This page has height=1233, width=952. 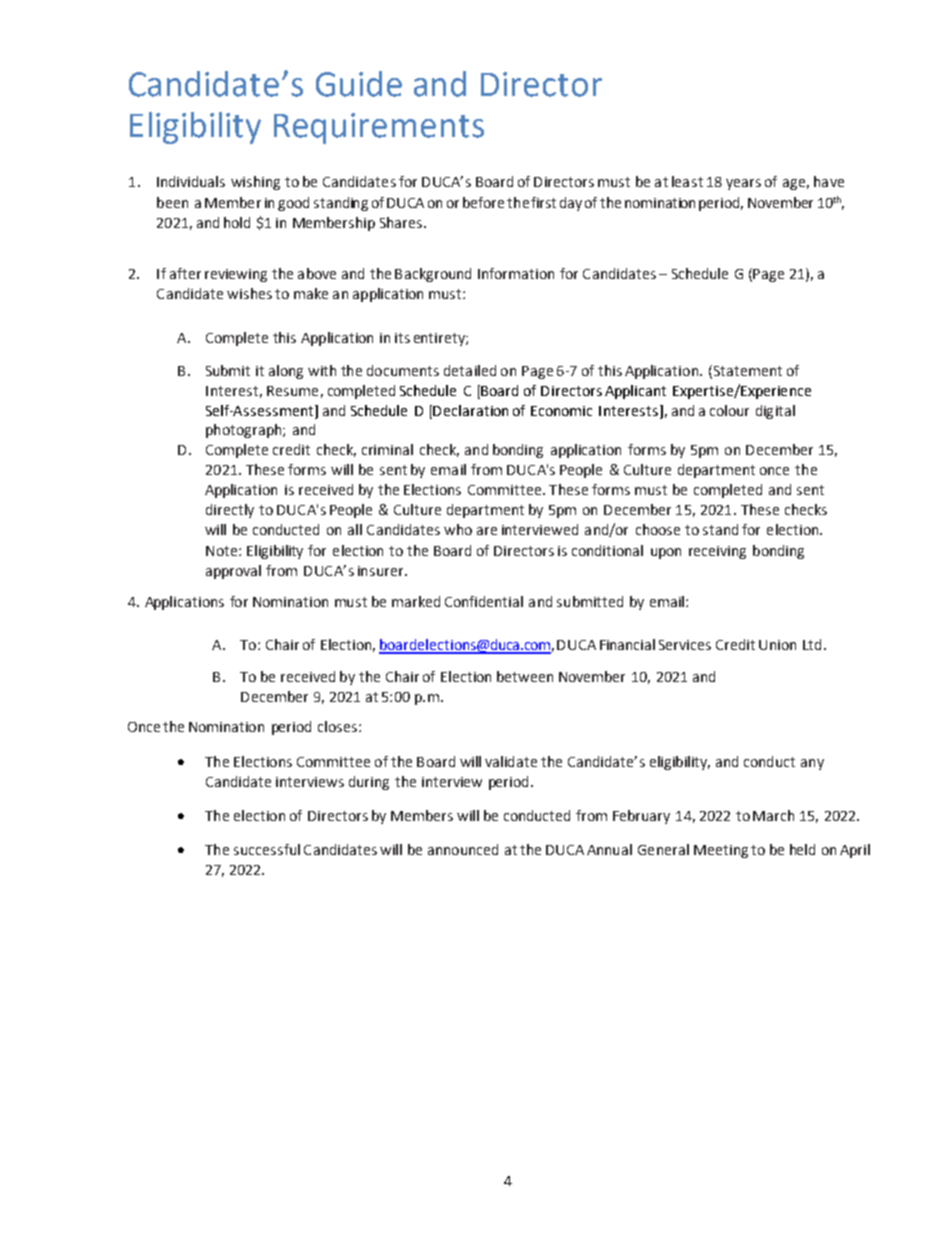 What do you see at coordinates (369, 783) in the page?
I see `during` at bounding box center [369, 783].
